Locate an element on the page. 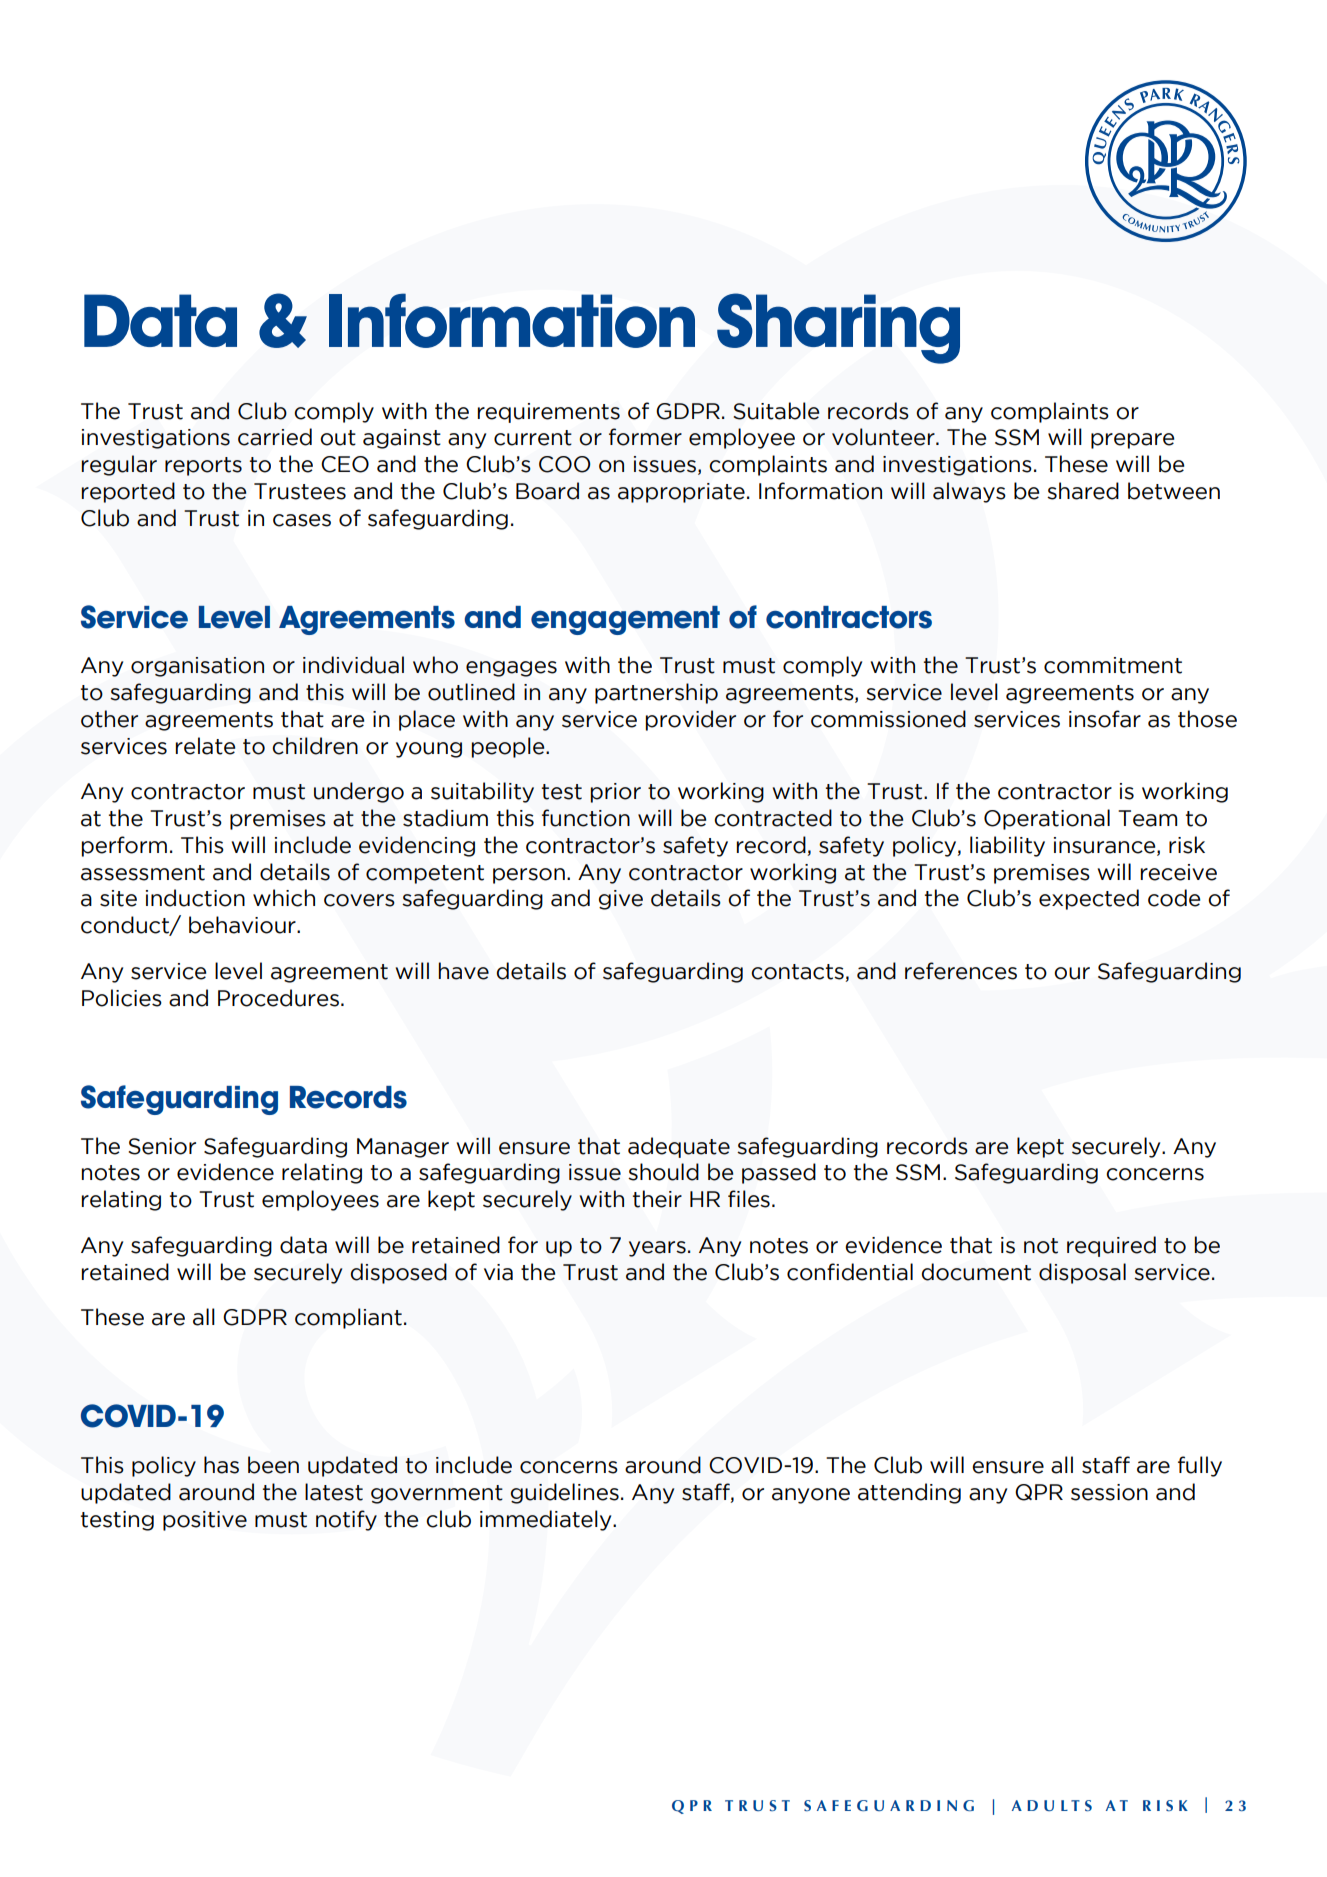 The height and width of the document is (1877, 1327). carried is located at coordinates (275, 437).
